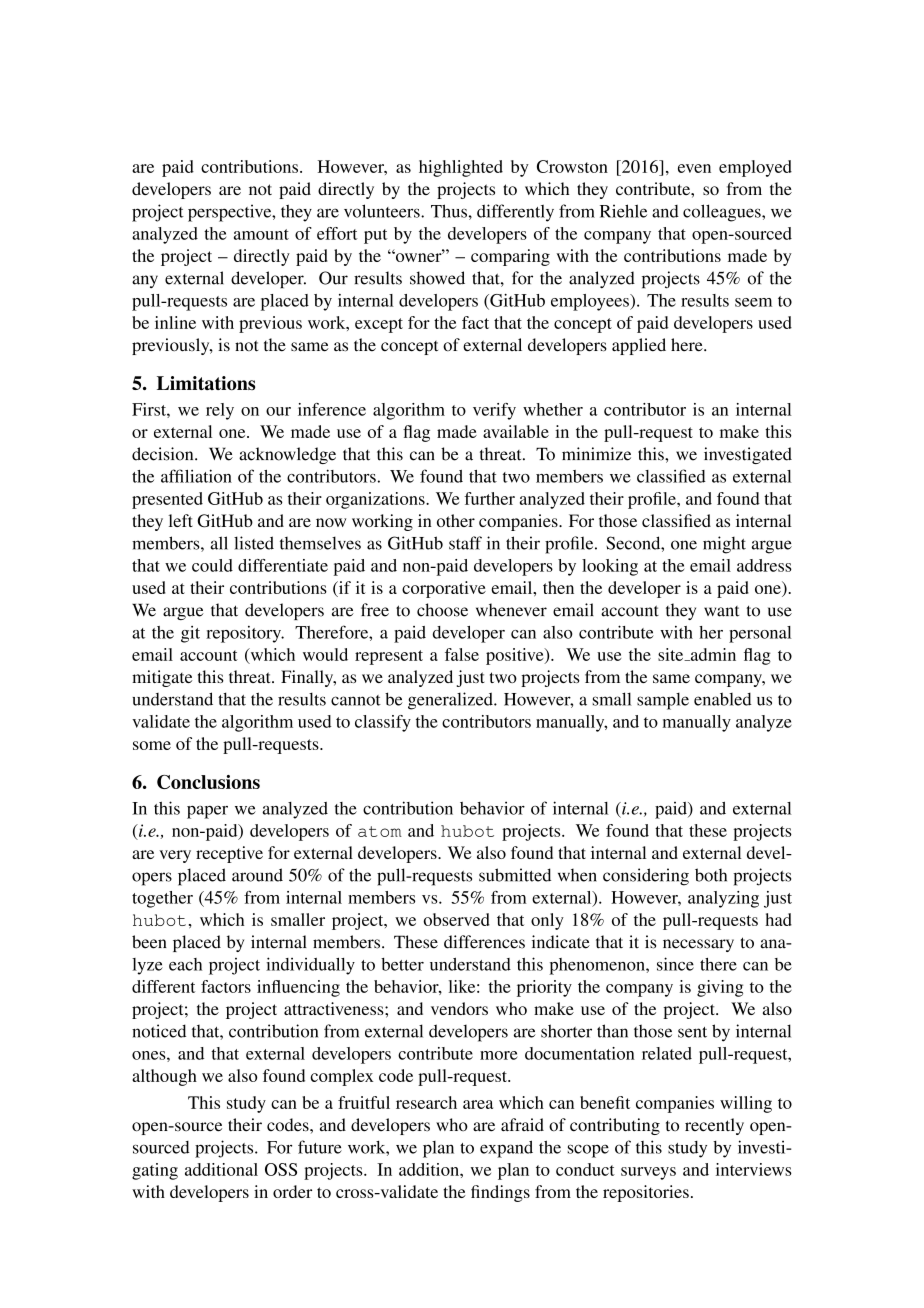  I want to click on expand, so click(506, 1149).
